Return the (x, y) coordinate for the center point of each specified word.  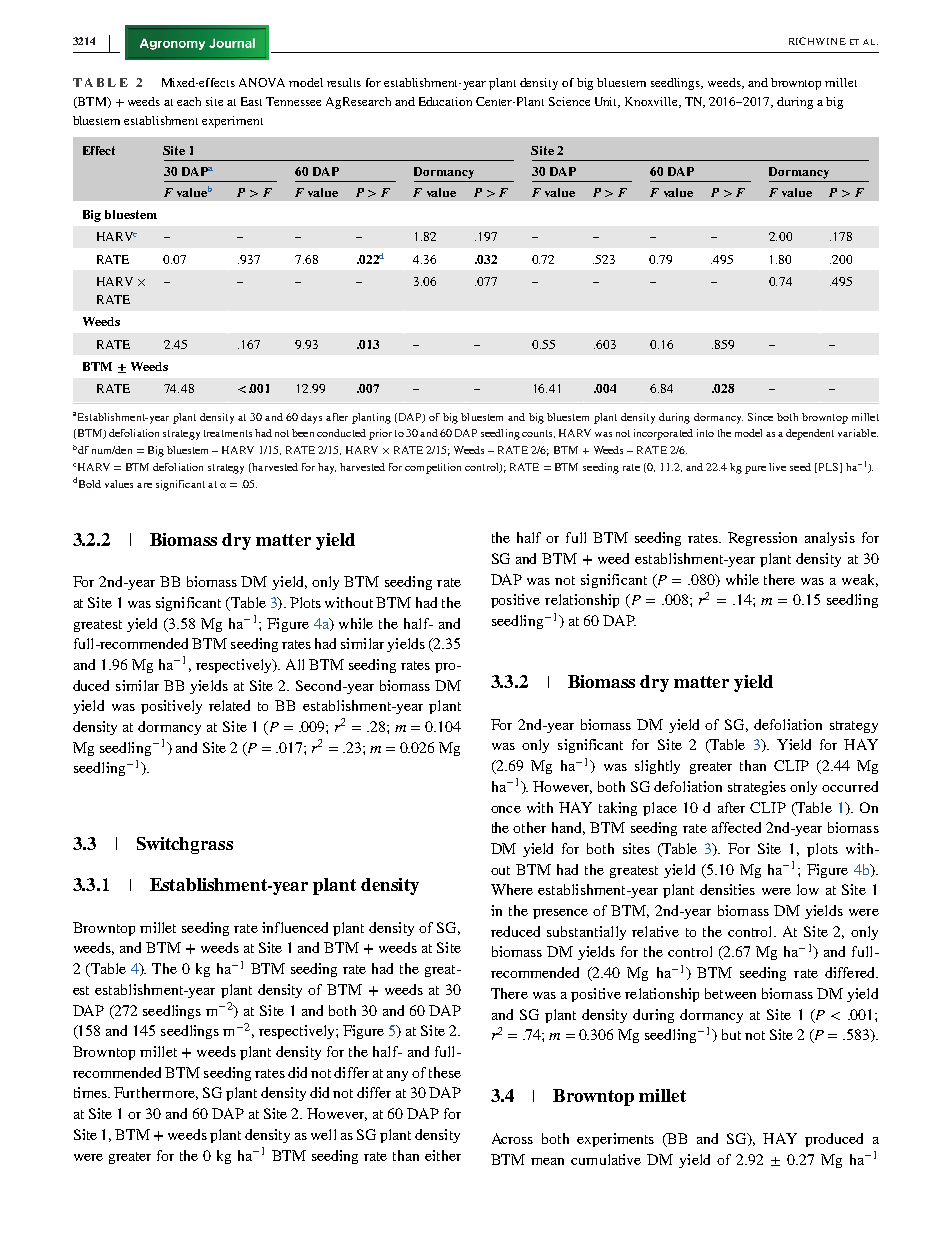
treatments (228, 433)
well (323, 1134)
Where (512, 889)
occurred (850, 786)
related (229, 705)
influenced (295, 927)
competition (433, 468)
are (144, 485)
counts (538, 434)
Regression (762, 539)
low (808, 889)
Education (445, 101)
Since (760, 417)
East (251, 101)
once (506, 809)
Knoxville (653, 102)
